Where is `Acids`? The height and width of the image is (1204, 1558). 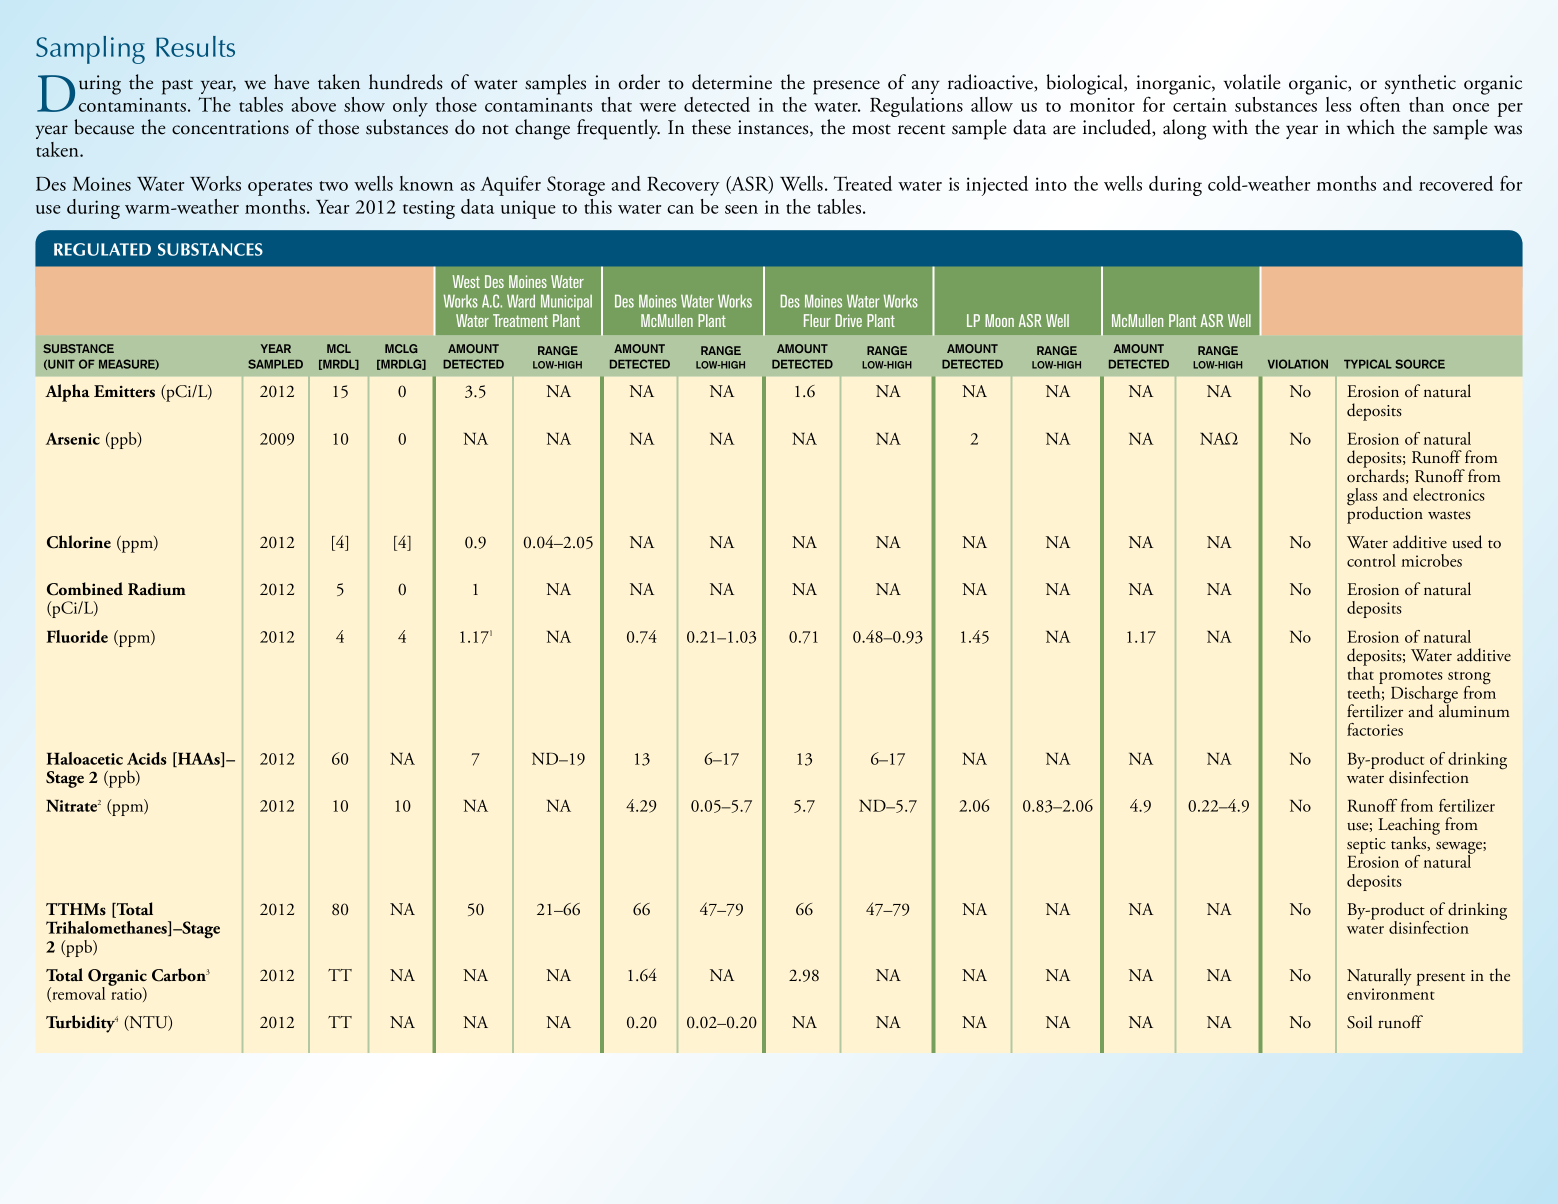 Acids is located at coordinates (147, 758).
